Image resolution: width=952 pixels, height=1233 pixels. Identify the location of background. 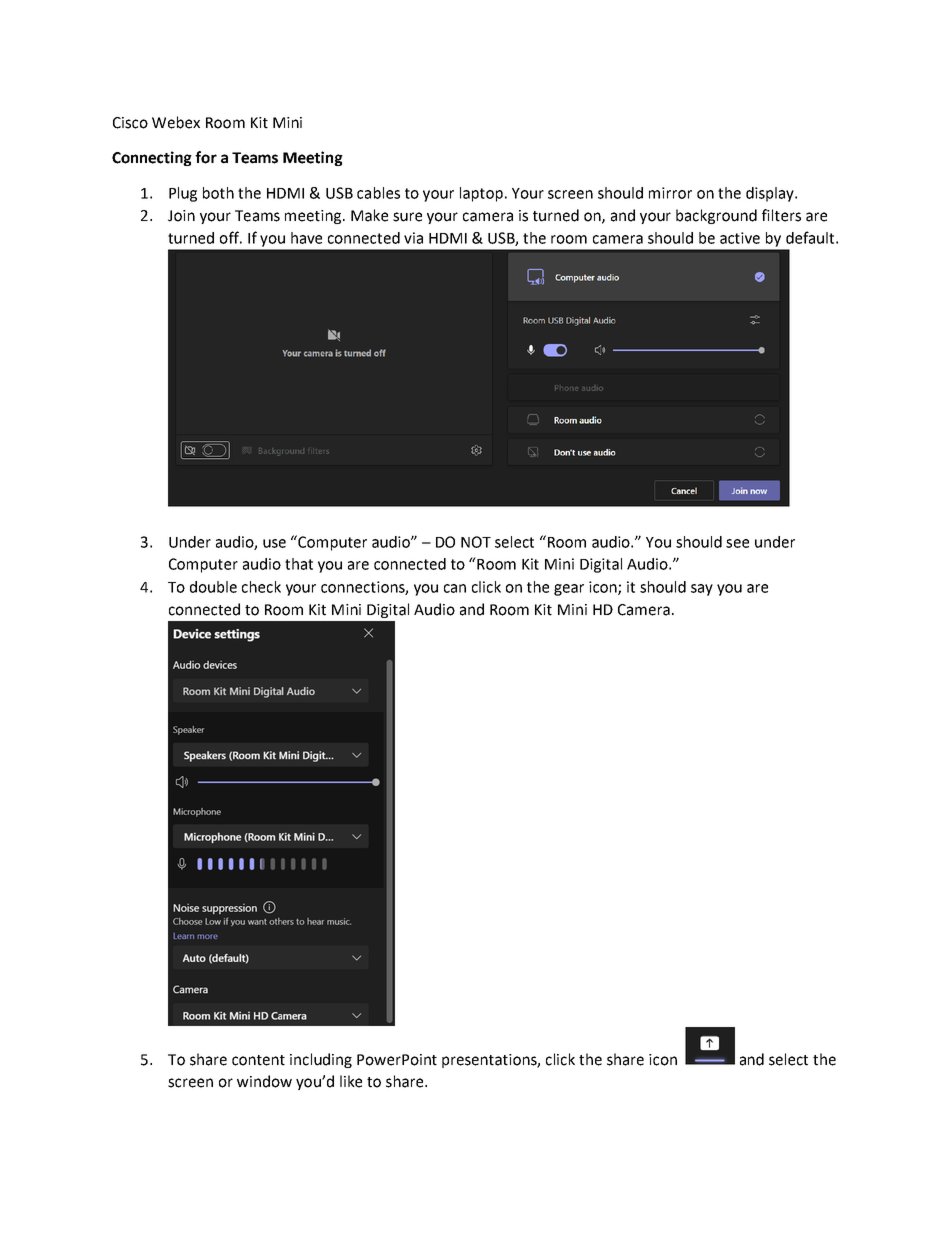
(716, 216).
